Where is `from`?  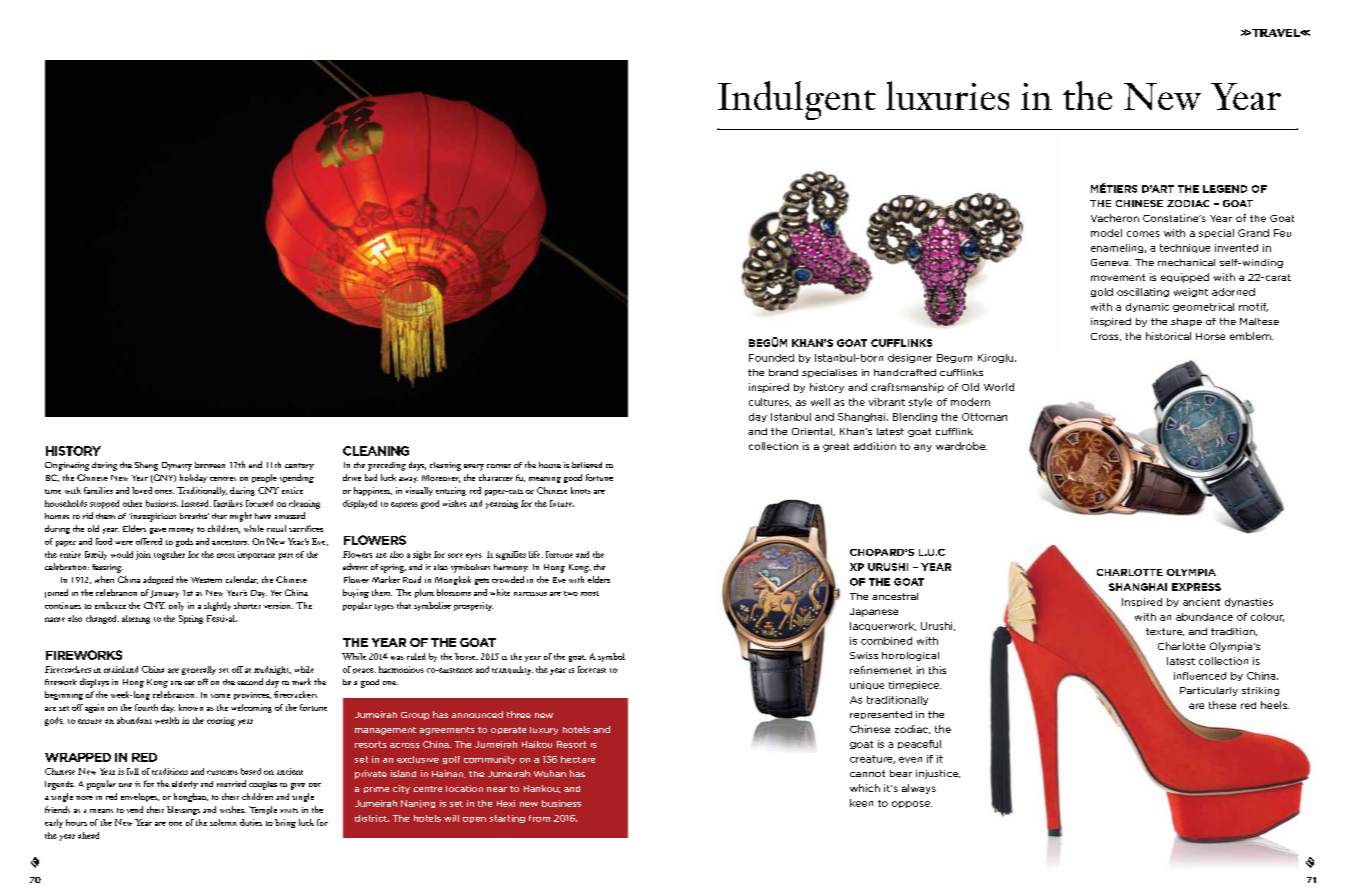
from is located at coordinates (539, 818).
